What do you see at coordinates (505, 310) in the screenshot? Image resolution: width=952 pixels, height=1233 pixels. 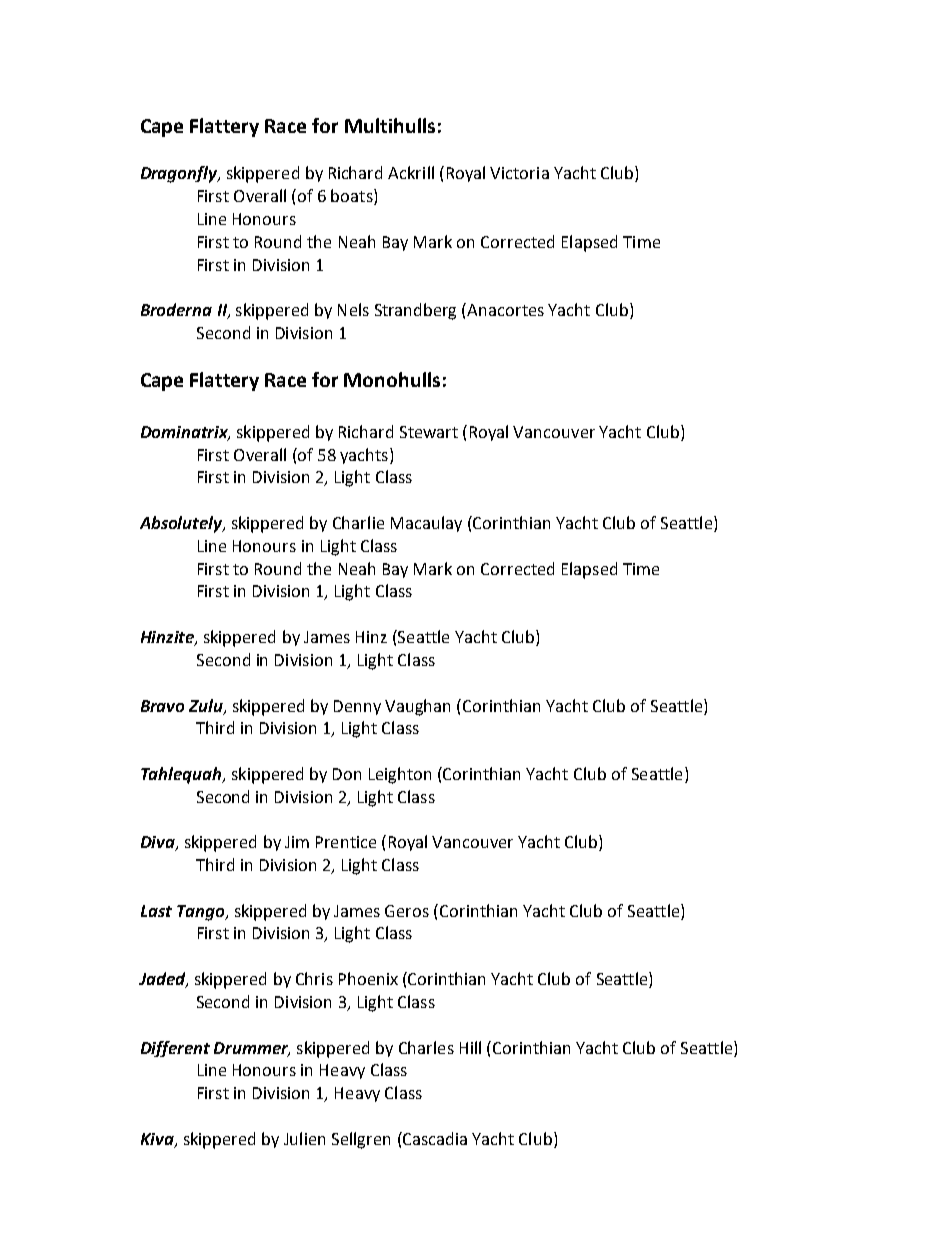 I see `Anacortes` at bounding box center [505, 310].
